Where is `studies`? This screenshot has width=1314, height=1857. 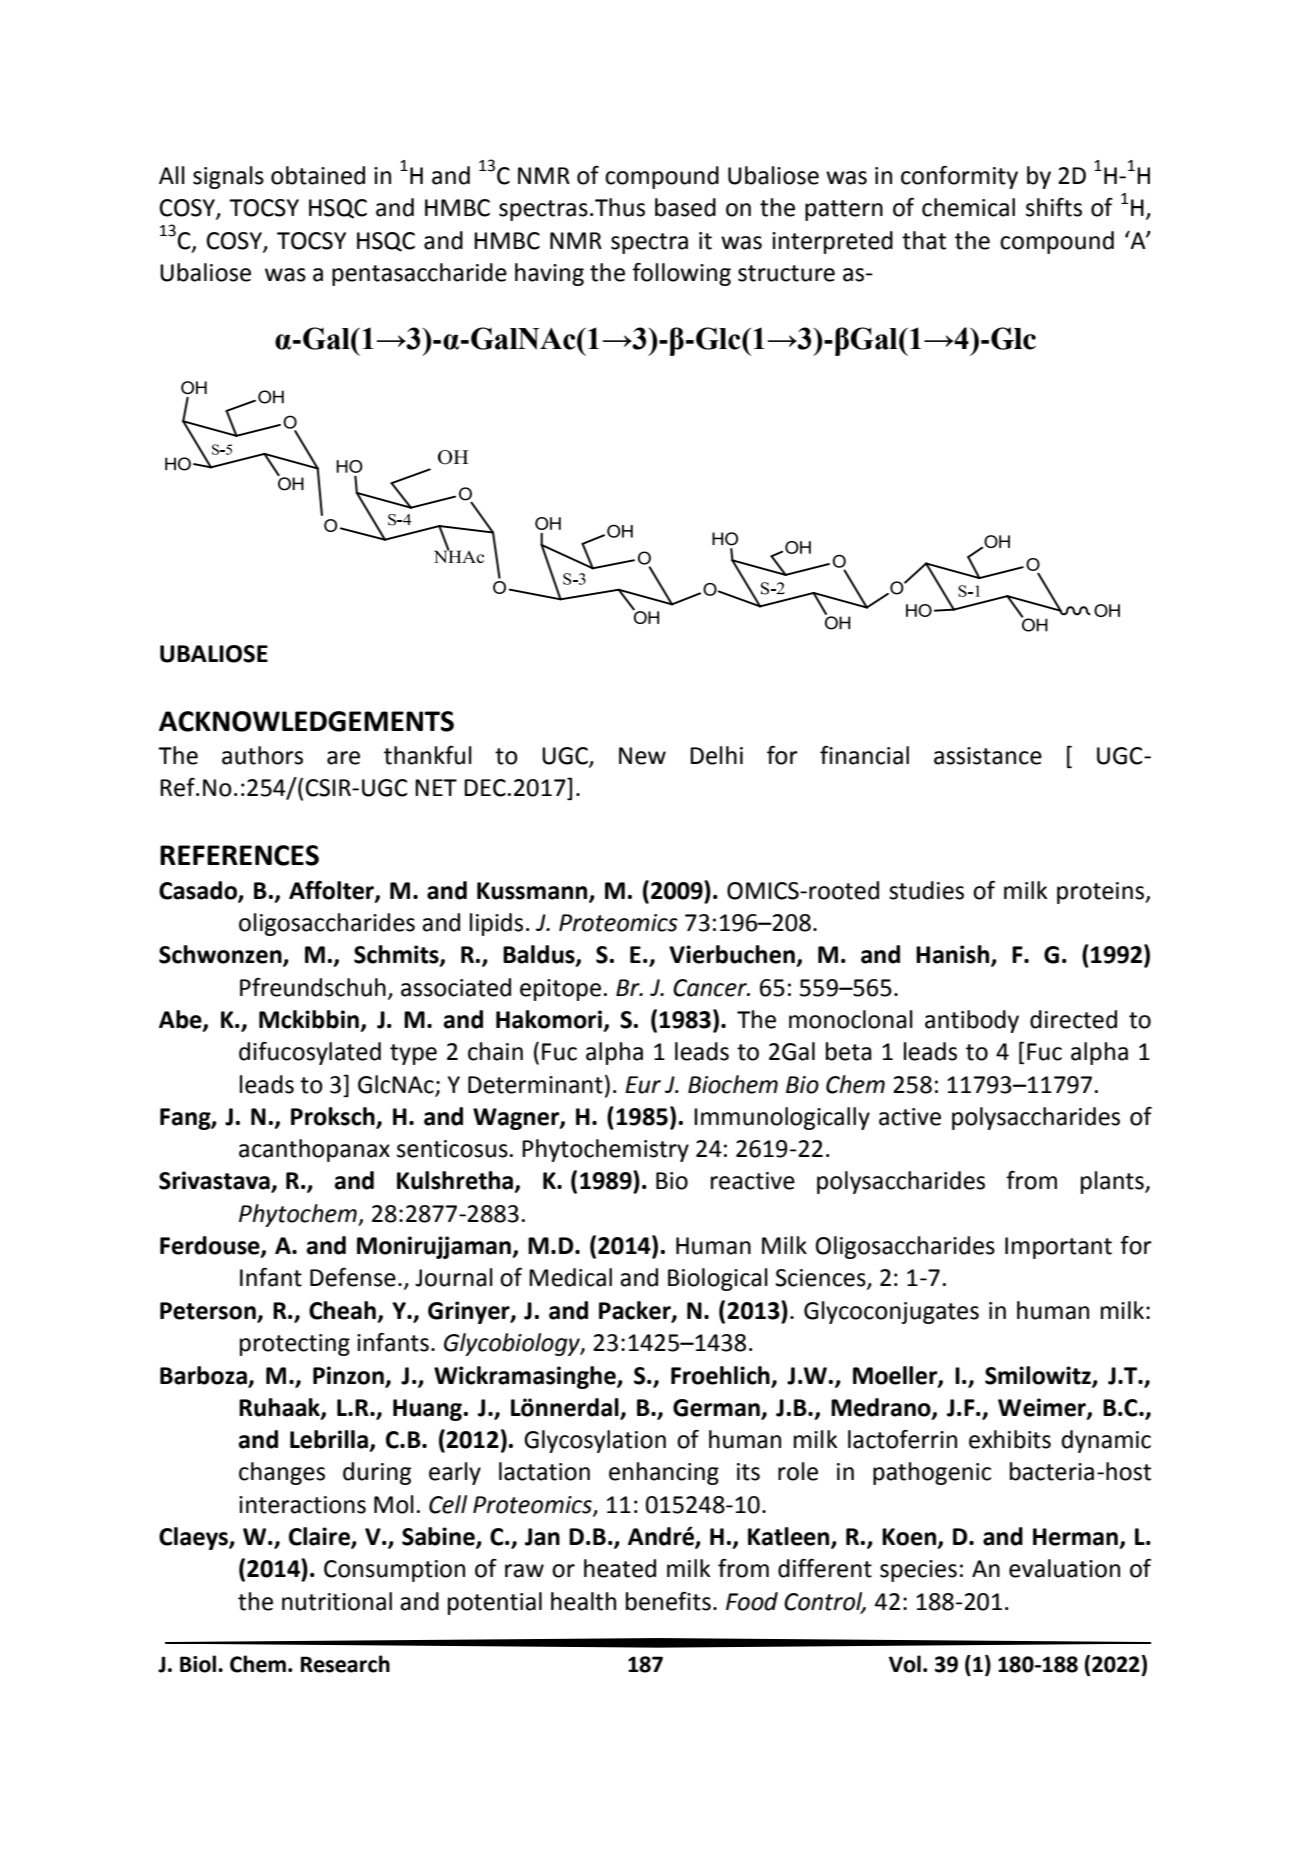 studies is located at coordinates (926, 890).
